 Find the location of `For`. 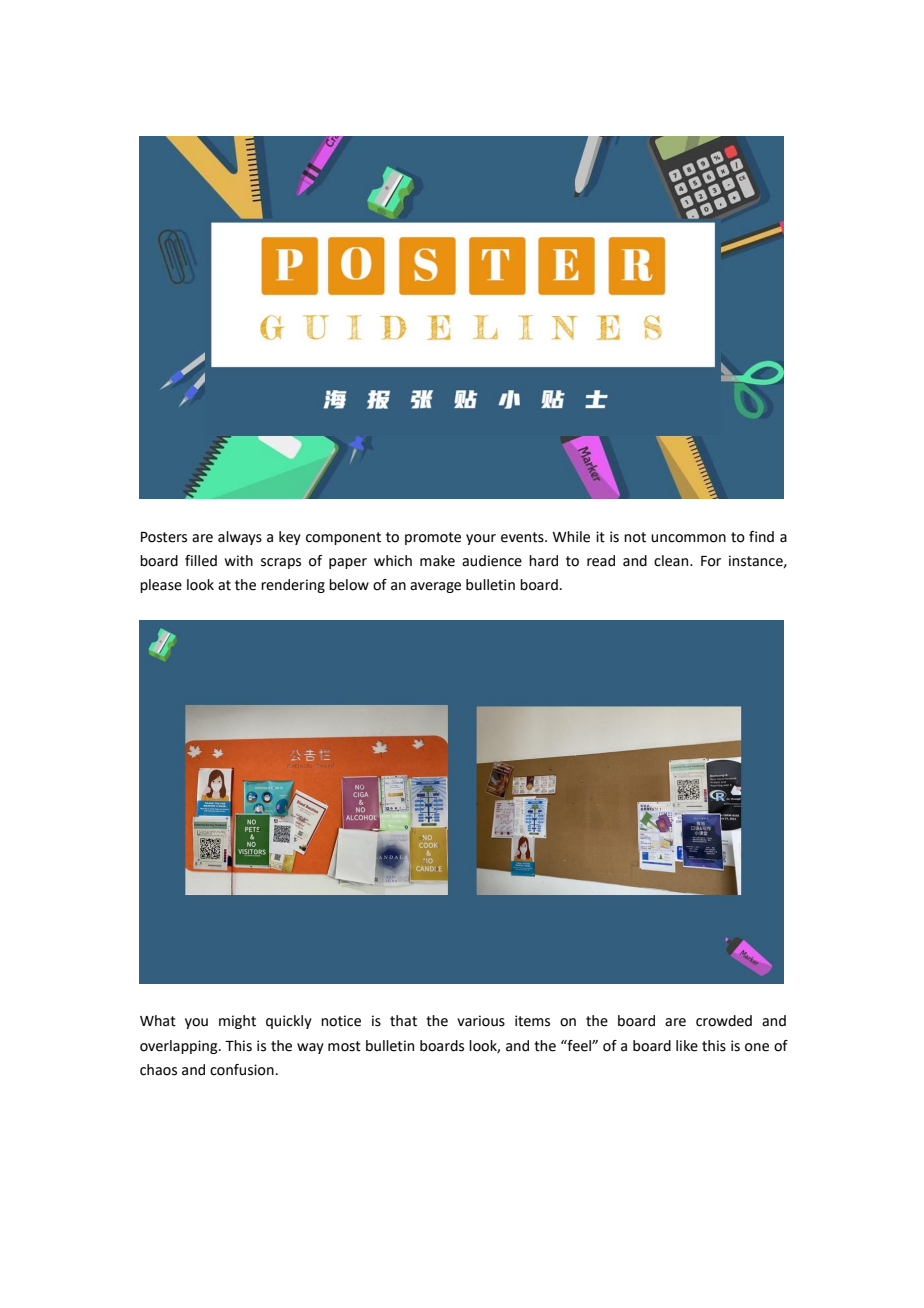

For is located at coordinates (711, 561).
